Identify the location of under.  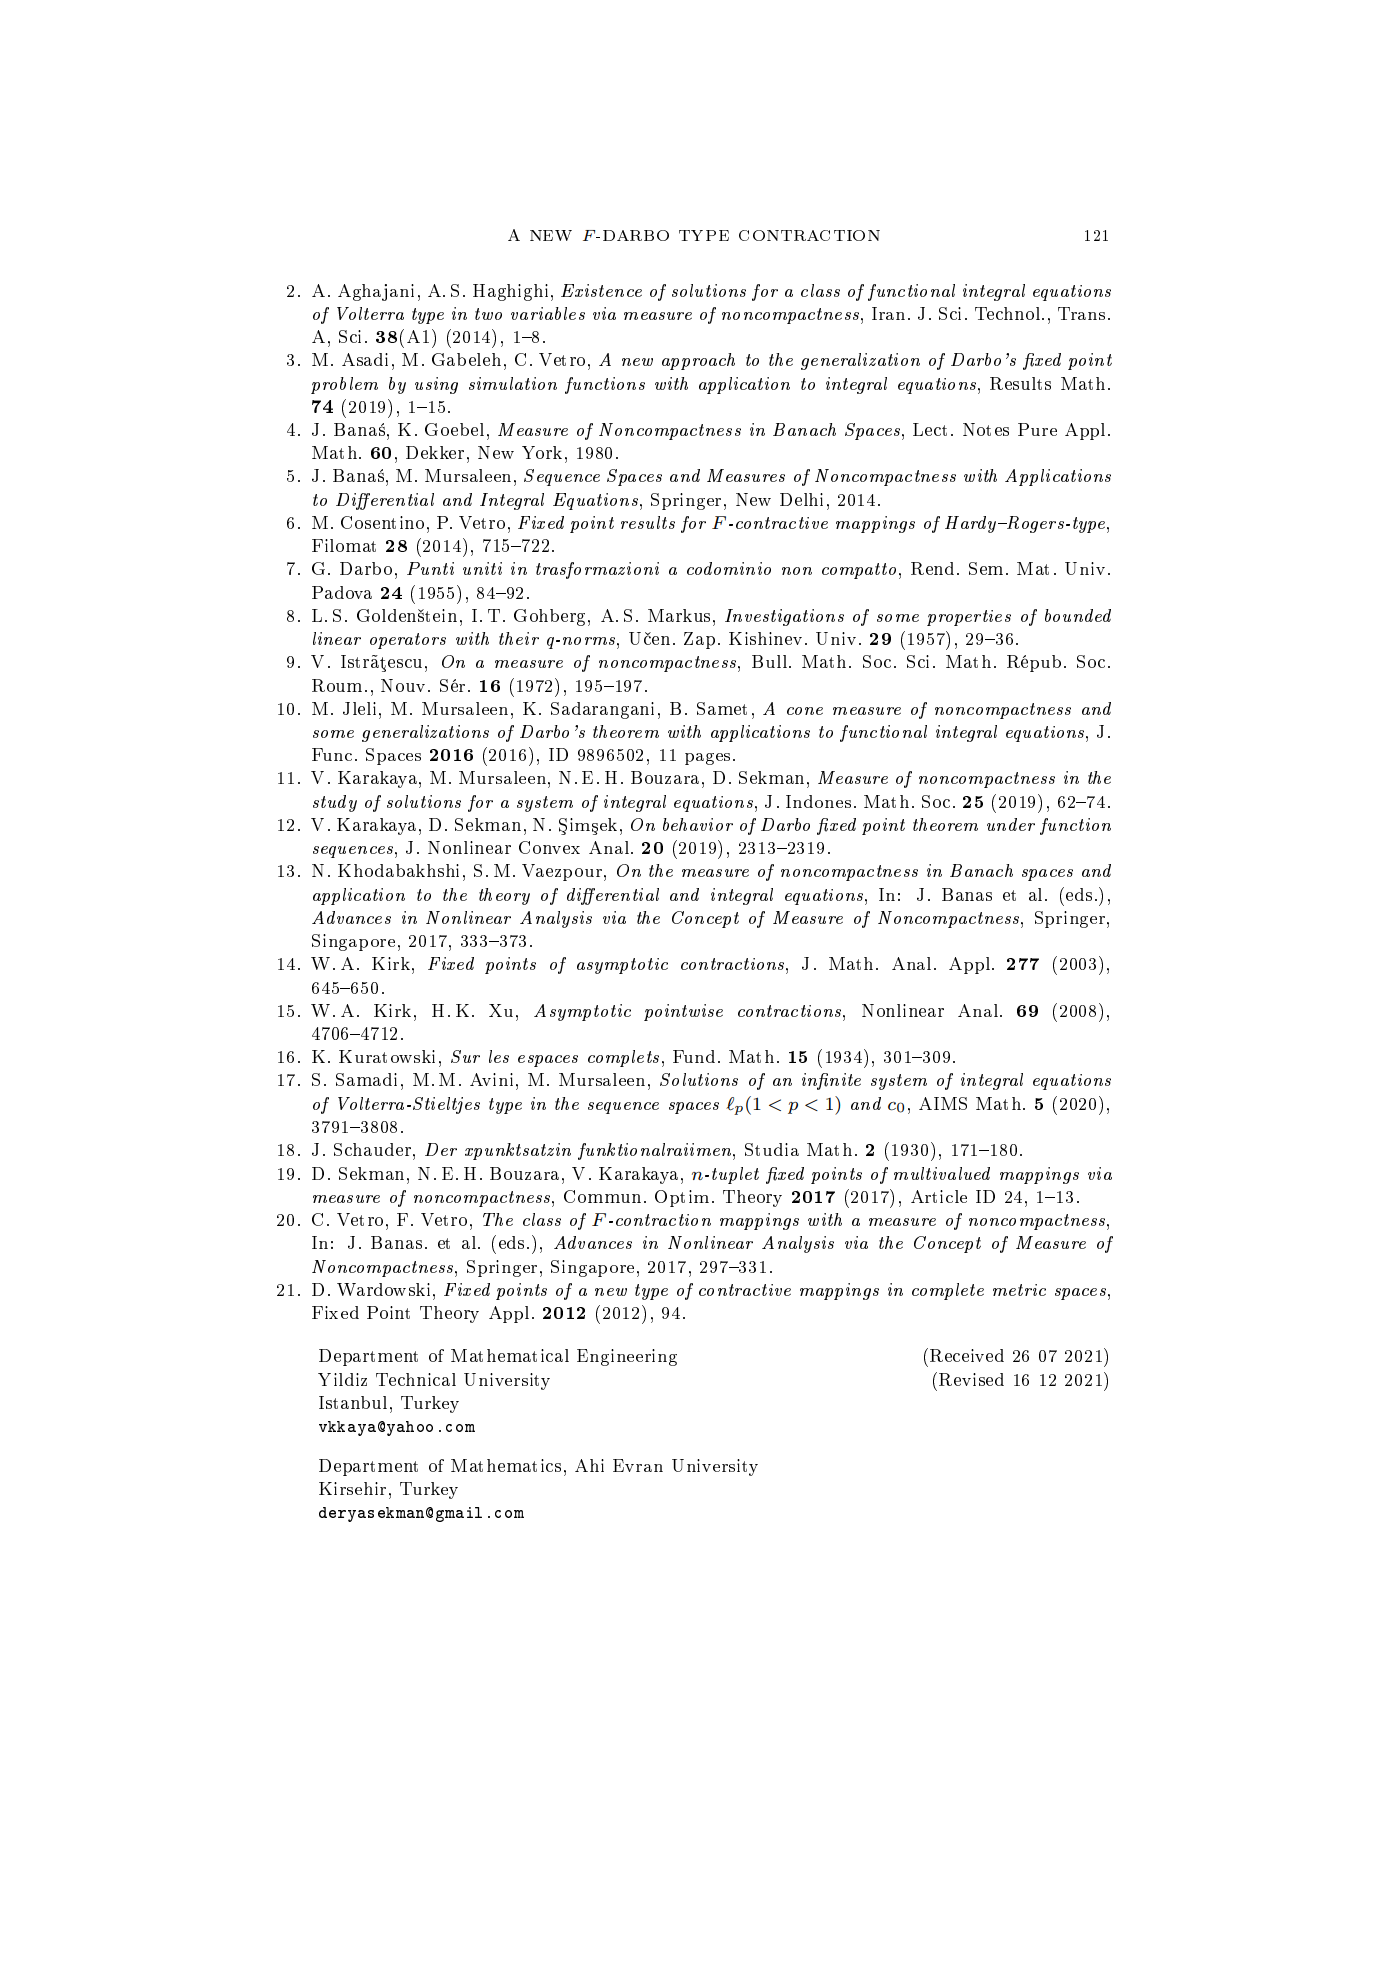
(1011, 824).
